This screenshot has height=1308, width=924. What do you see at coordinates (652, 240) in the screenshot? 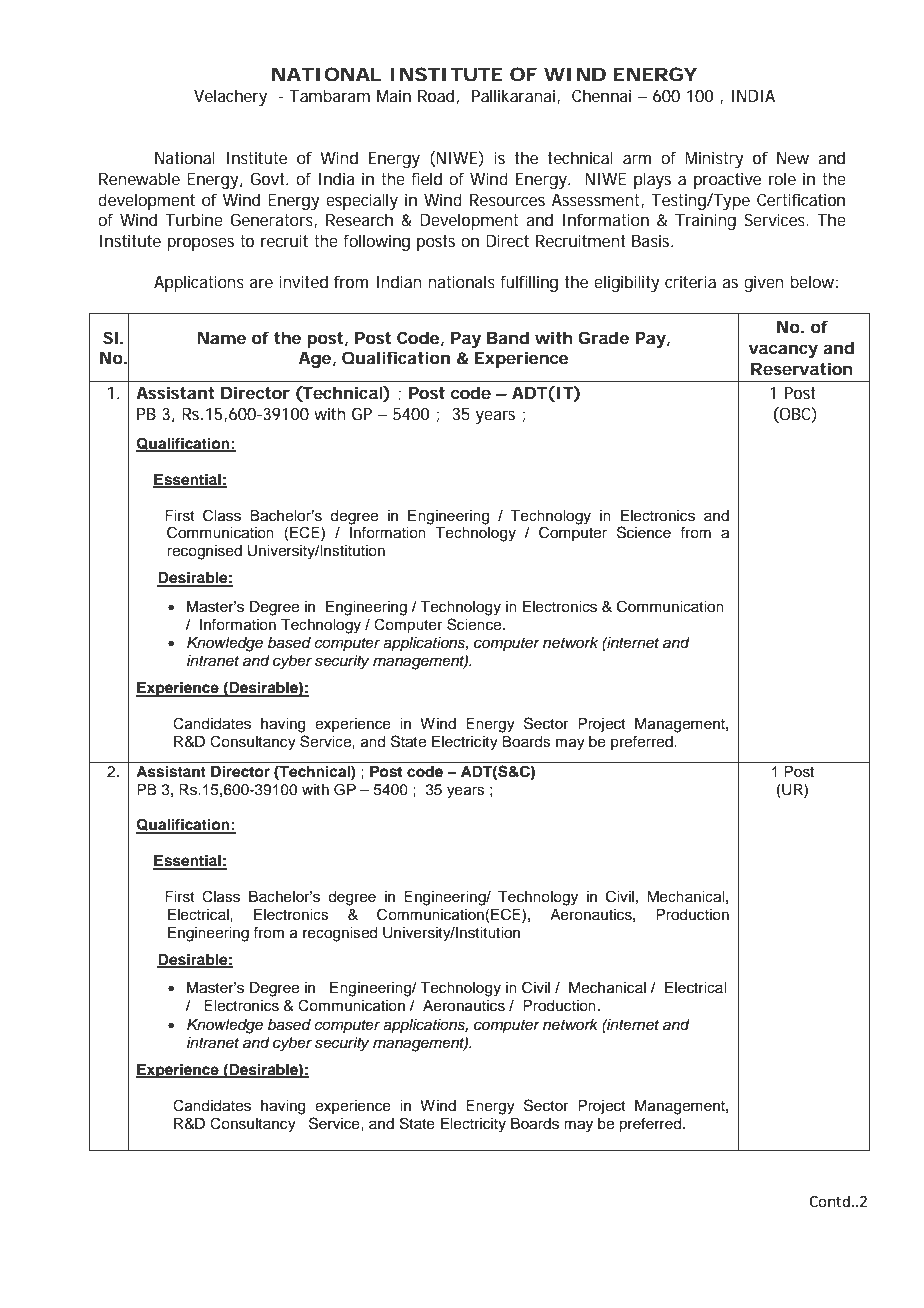
I see `Basis` at bounding box center [652, 240].
